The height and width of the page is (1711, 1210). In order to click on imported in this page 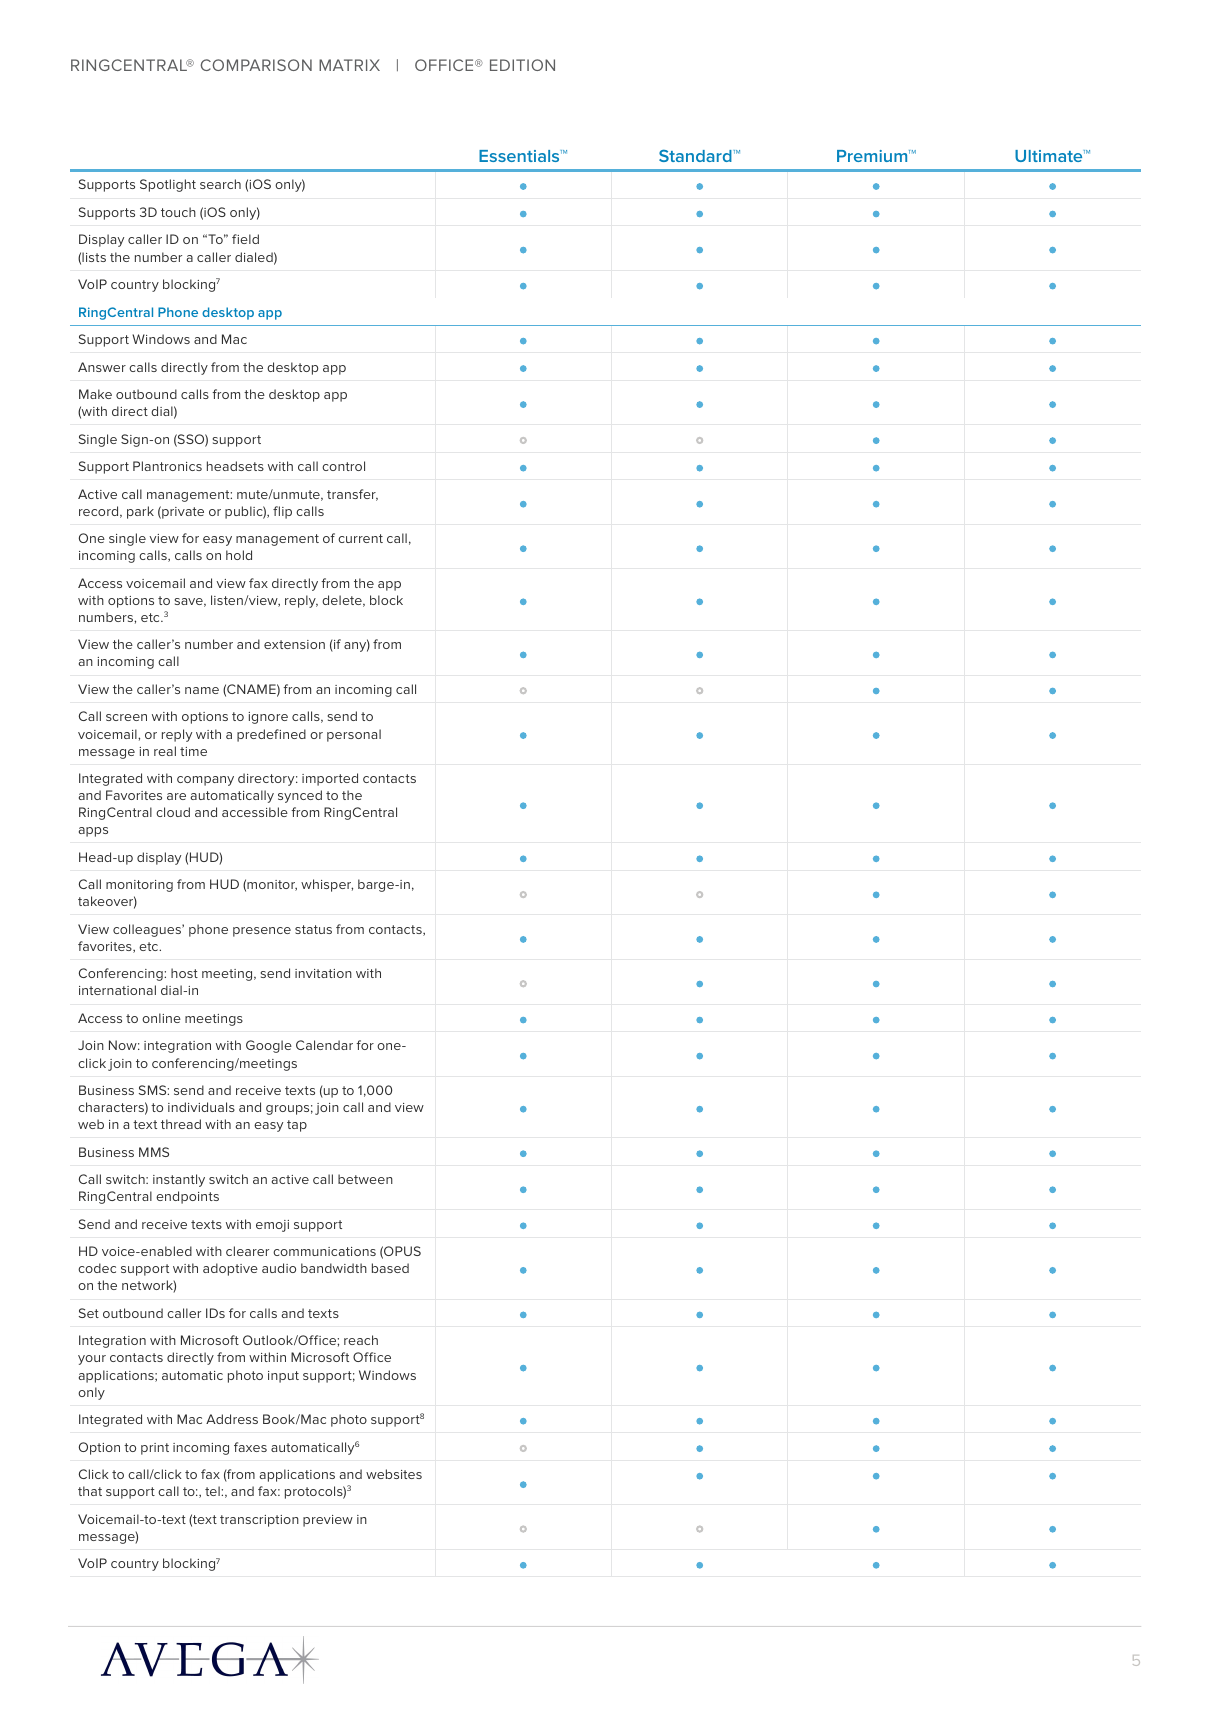, I will do `click(330, 779)`.
